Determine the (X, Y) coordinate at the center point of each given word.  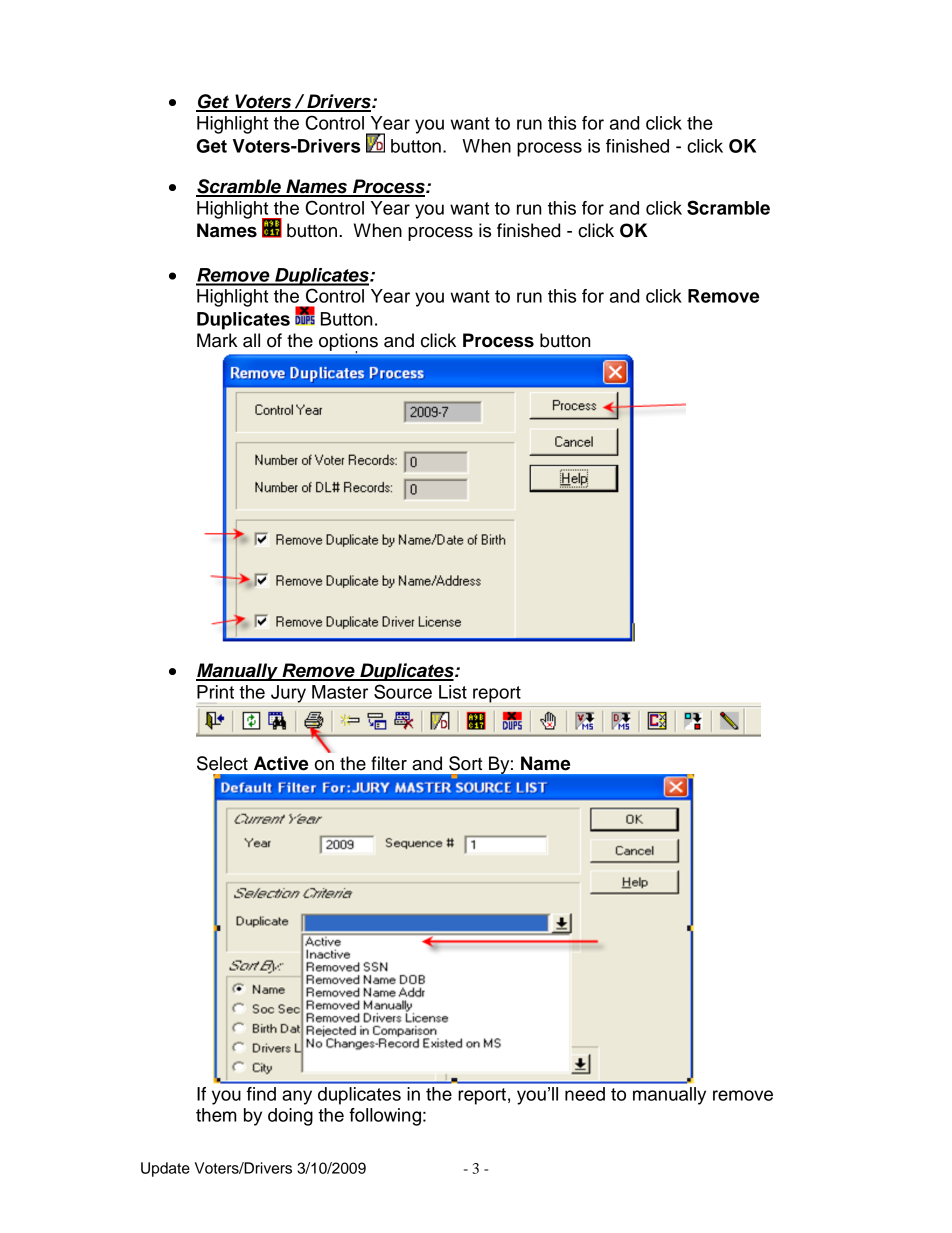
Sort (465, 763)
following (385, 1117)
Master (340, 692)
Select (222, 763)
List (453, 692)
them (216, 1115)
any (297, 1097)
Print (215, 692)
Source (403, 691)
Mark (217, 340)
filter (389, 763)
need (585, 1094)
